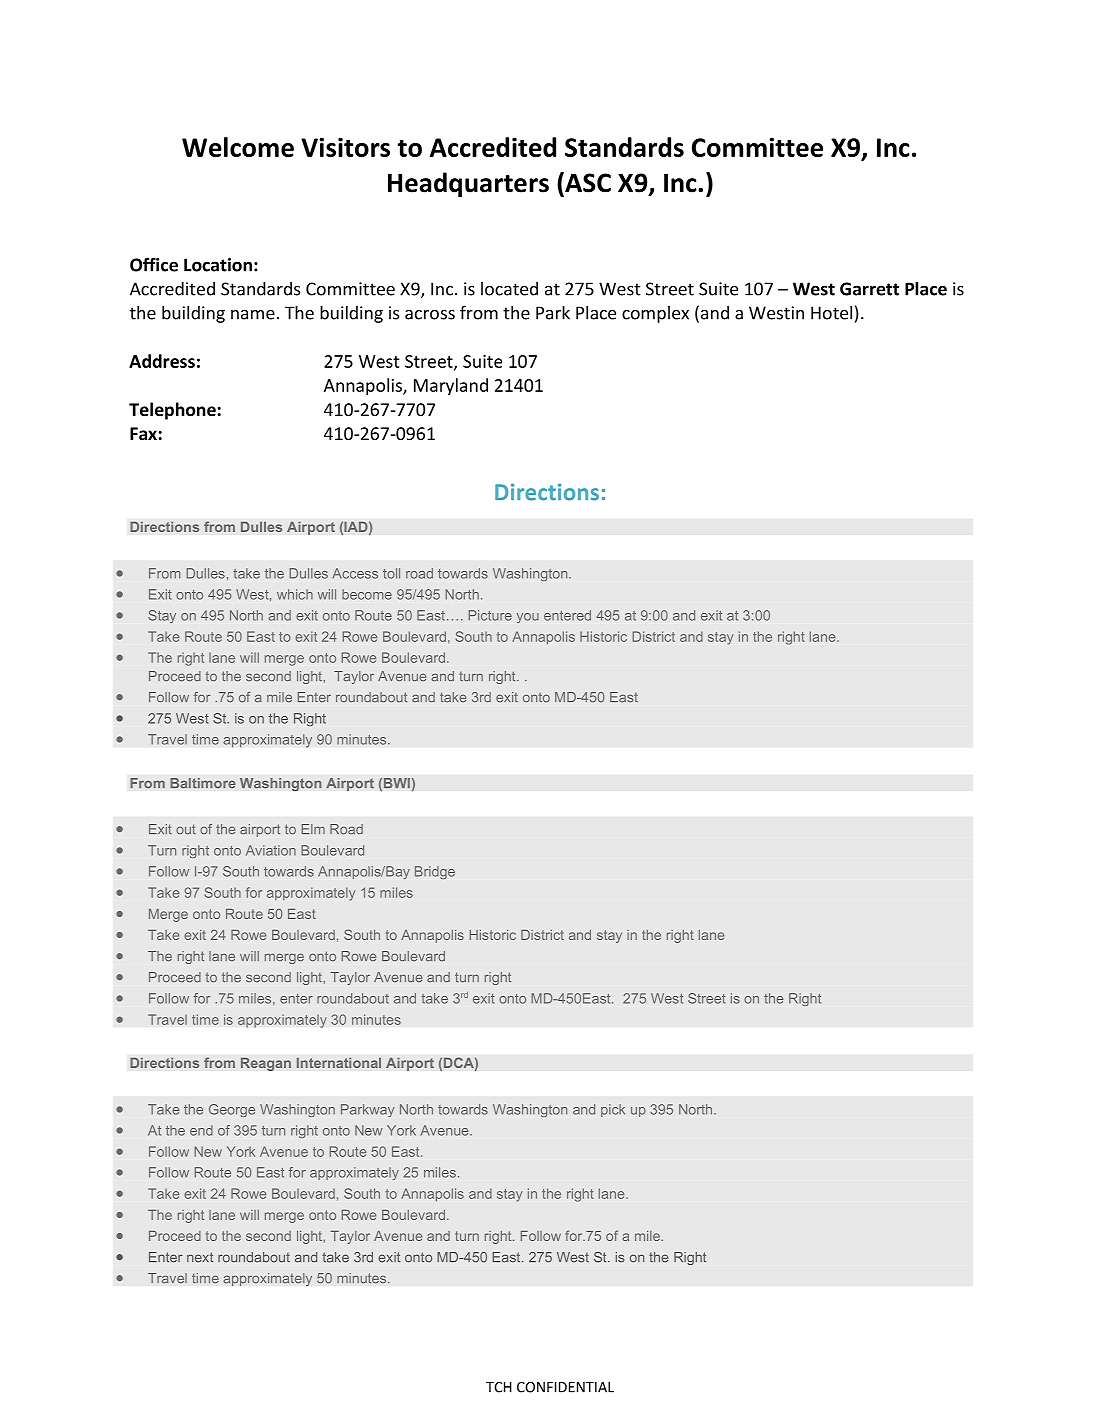  I want to click on Headquarters, so click(468, 184).
